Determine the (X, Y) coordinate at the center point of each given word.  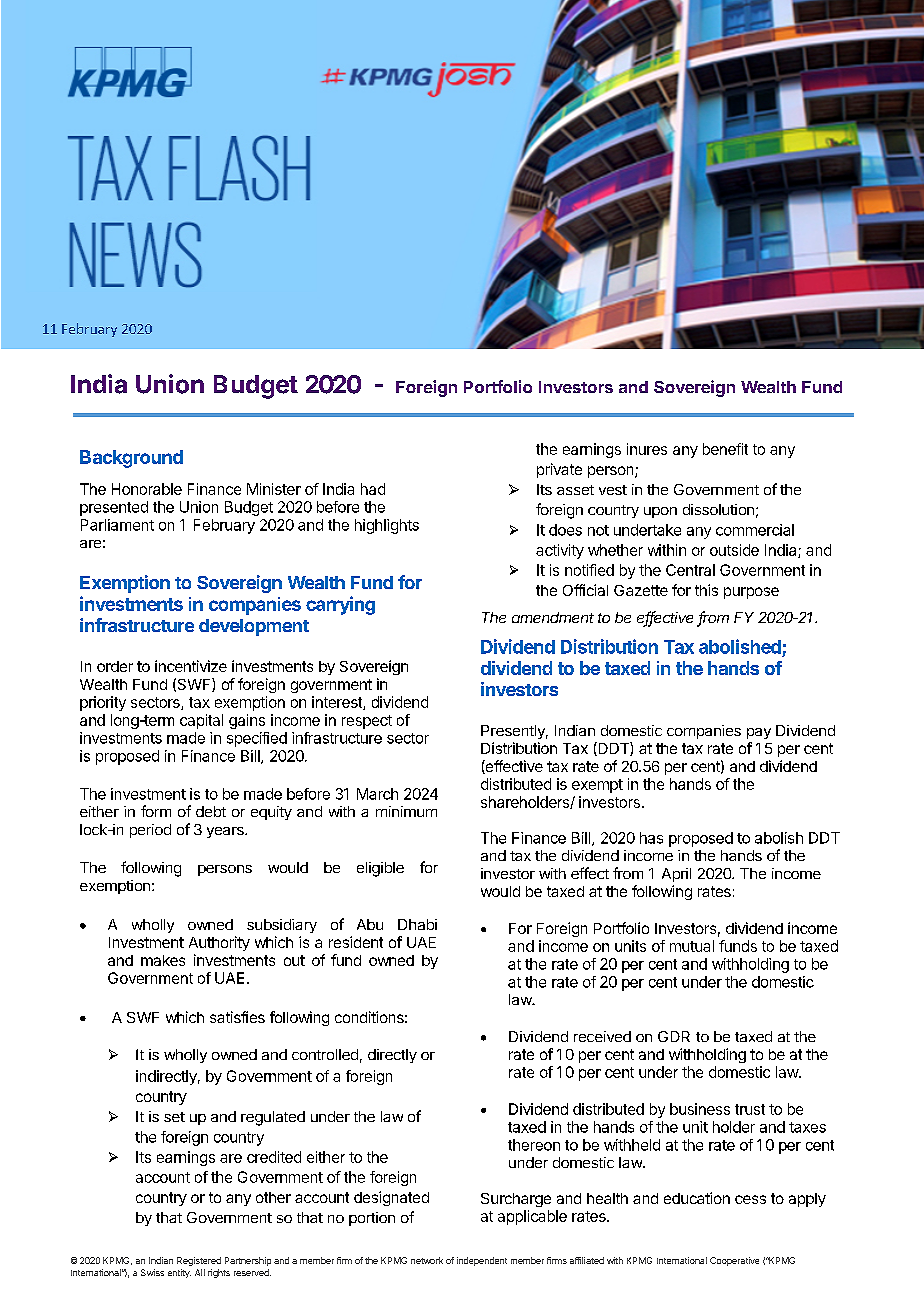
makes (163, 960)
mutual (692, 946)
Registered (199, 1261)
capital (201, 721)
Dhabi (417, 924)
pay (759, 733)
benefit (725, 449)
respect (367, 722)
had (373, 489)
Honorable (147, 489)
